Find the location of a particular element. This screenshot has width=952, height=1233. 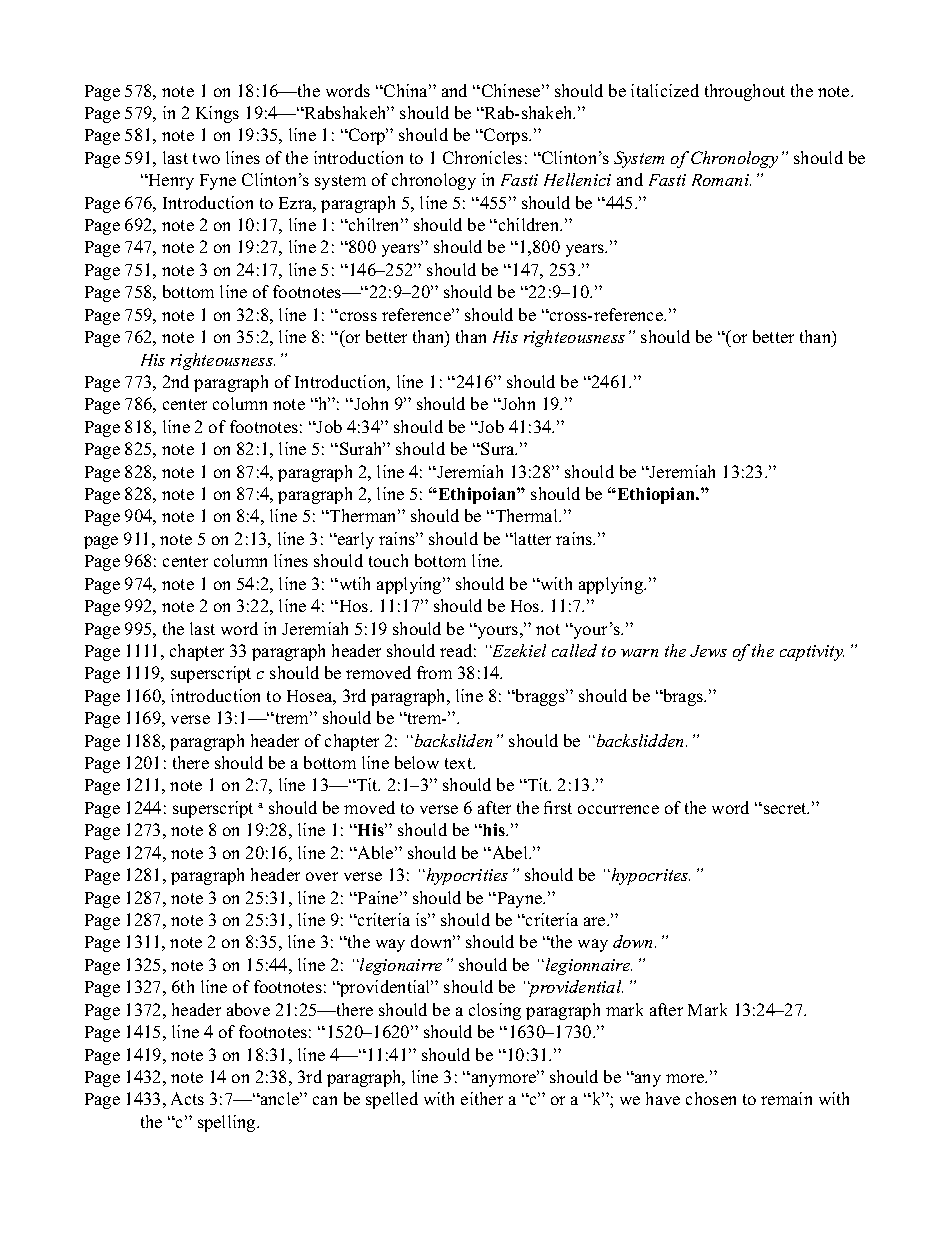

either is located at coordinates (482, 1098).
